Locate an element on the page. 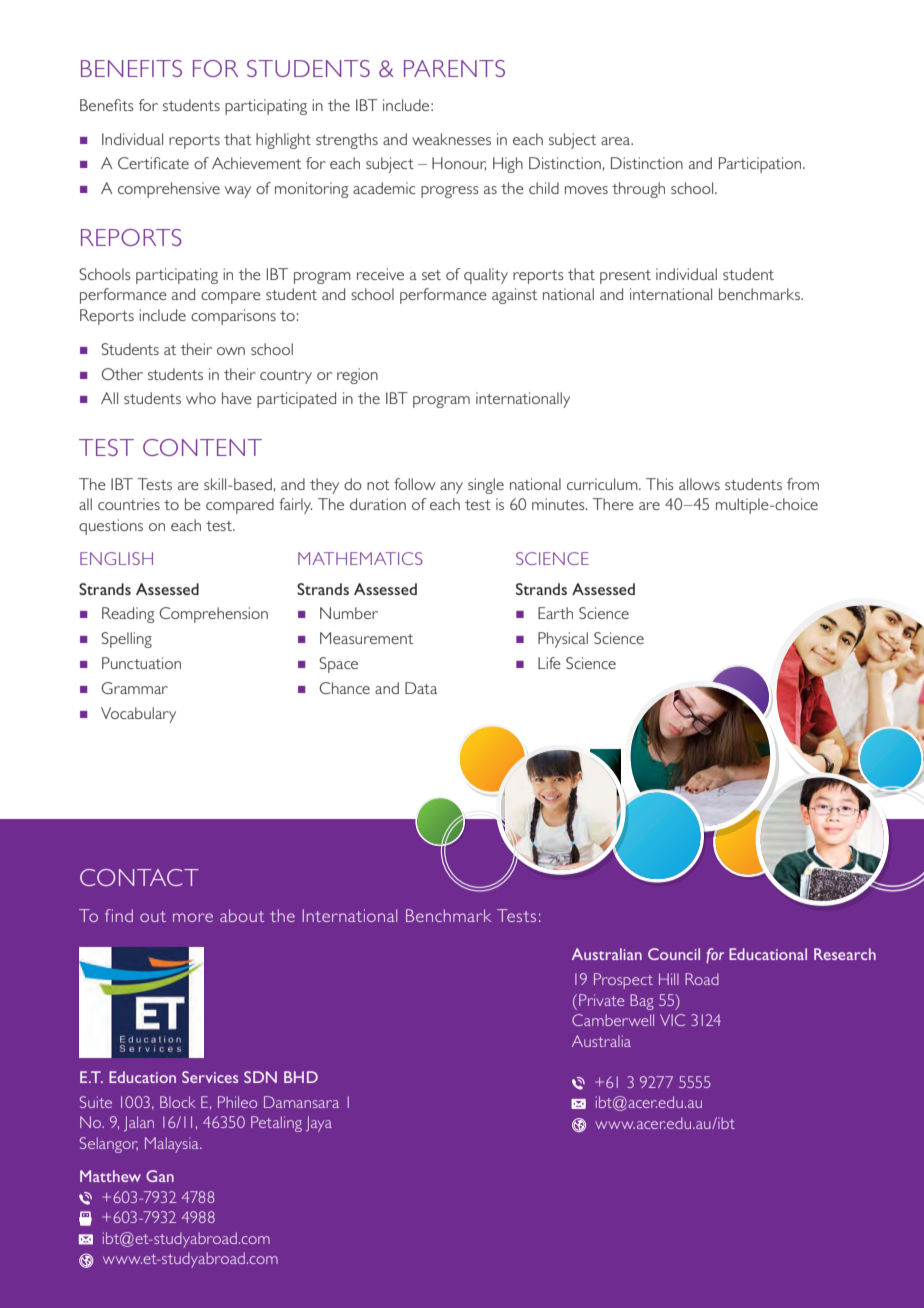 This document has width=924, height=1308. Malaysia is located at coordinates (173, 1145).
